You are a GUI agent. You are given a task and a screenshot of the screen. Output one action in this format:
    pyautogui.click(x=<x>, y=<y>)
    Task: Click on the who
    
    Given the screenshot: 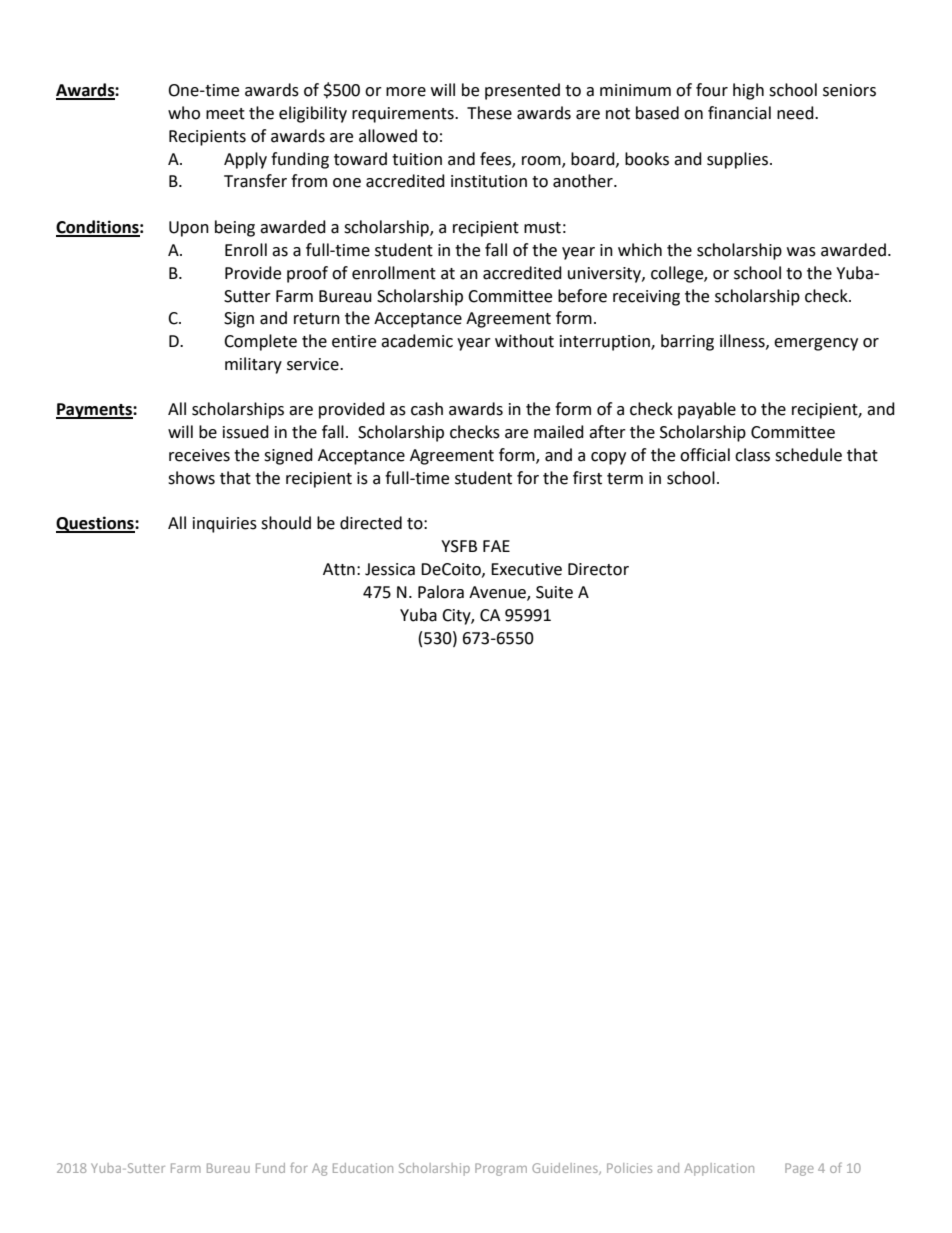 What is the action you would take?
    pyautogui.click(x=184, y=113)
